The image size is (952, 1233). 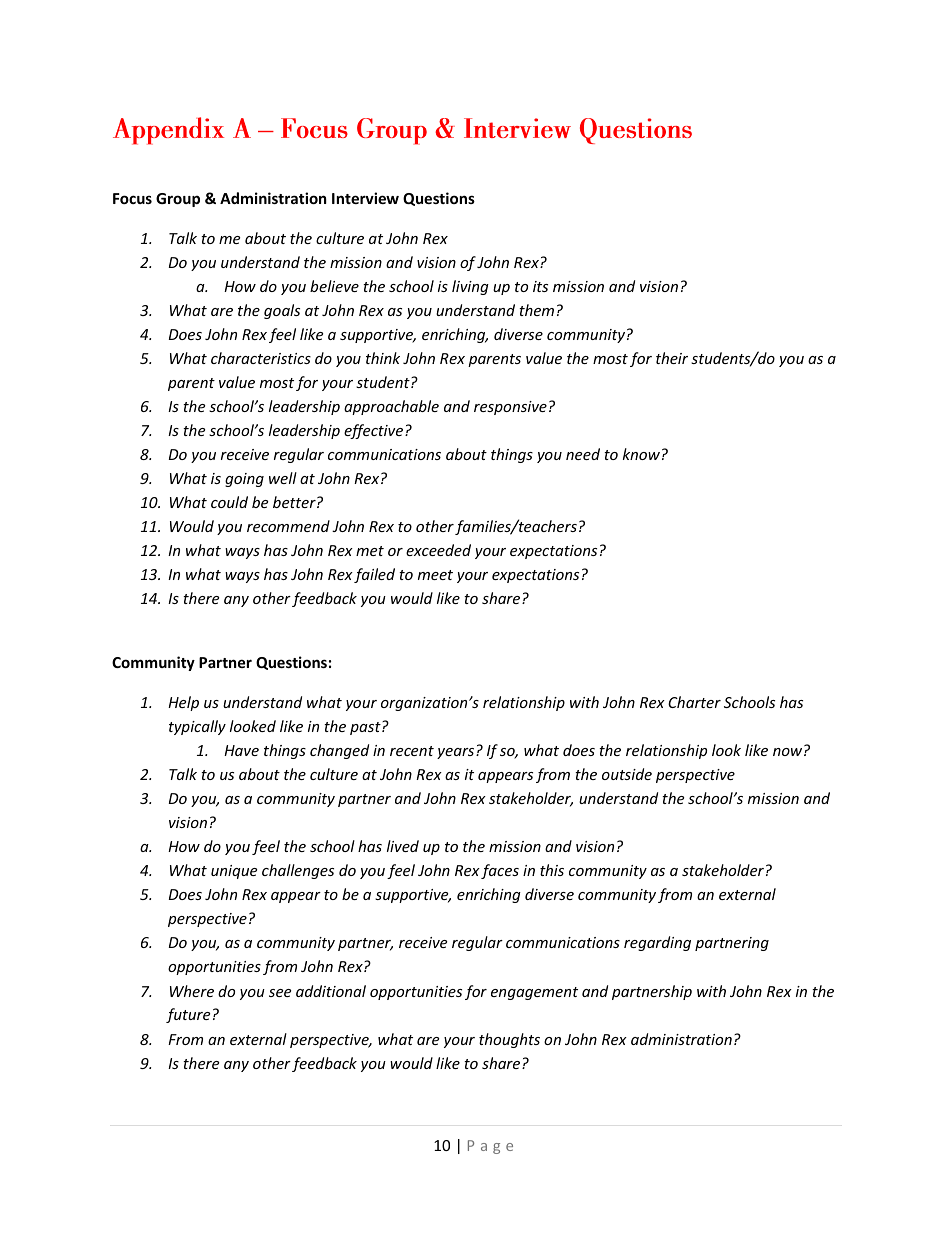 I want to click on Help, so click(x=183, y=703).
